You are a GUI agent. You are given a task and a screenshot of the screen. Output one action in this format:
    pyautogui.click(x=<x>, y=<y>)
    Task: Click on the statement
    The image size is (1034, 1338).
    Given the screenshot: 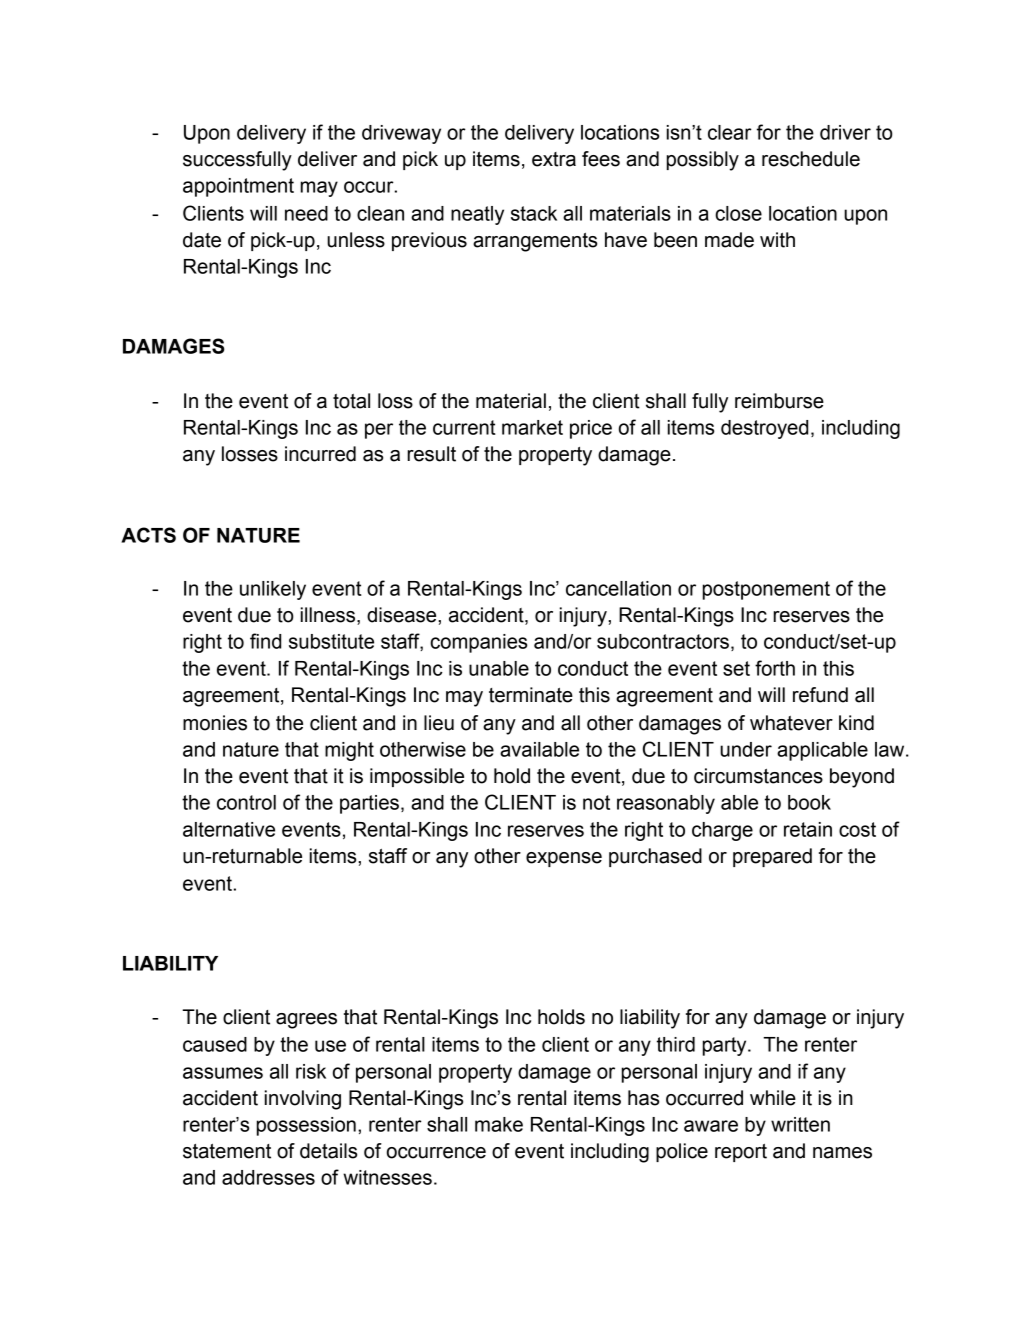 What is the action you would take?
    pyautogui.click(x=227, y=1151)
